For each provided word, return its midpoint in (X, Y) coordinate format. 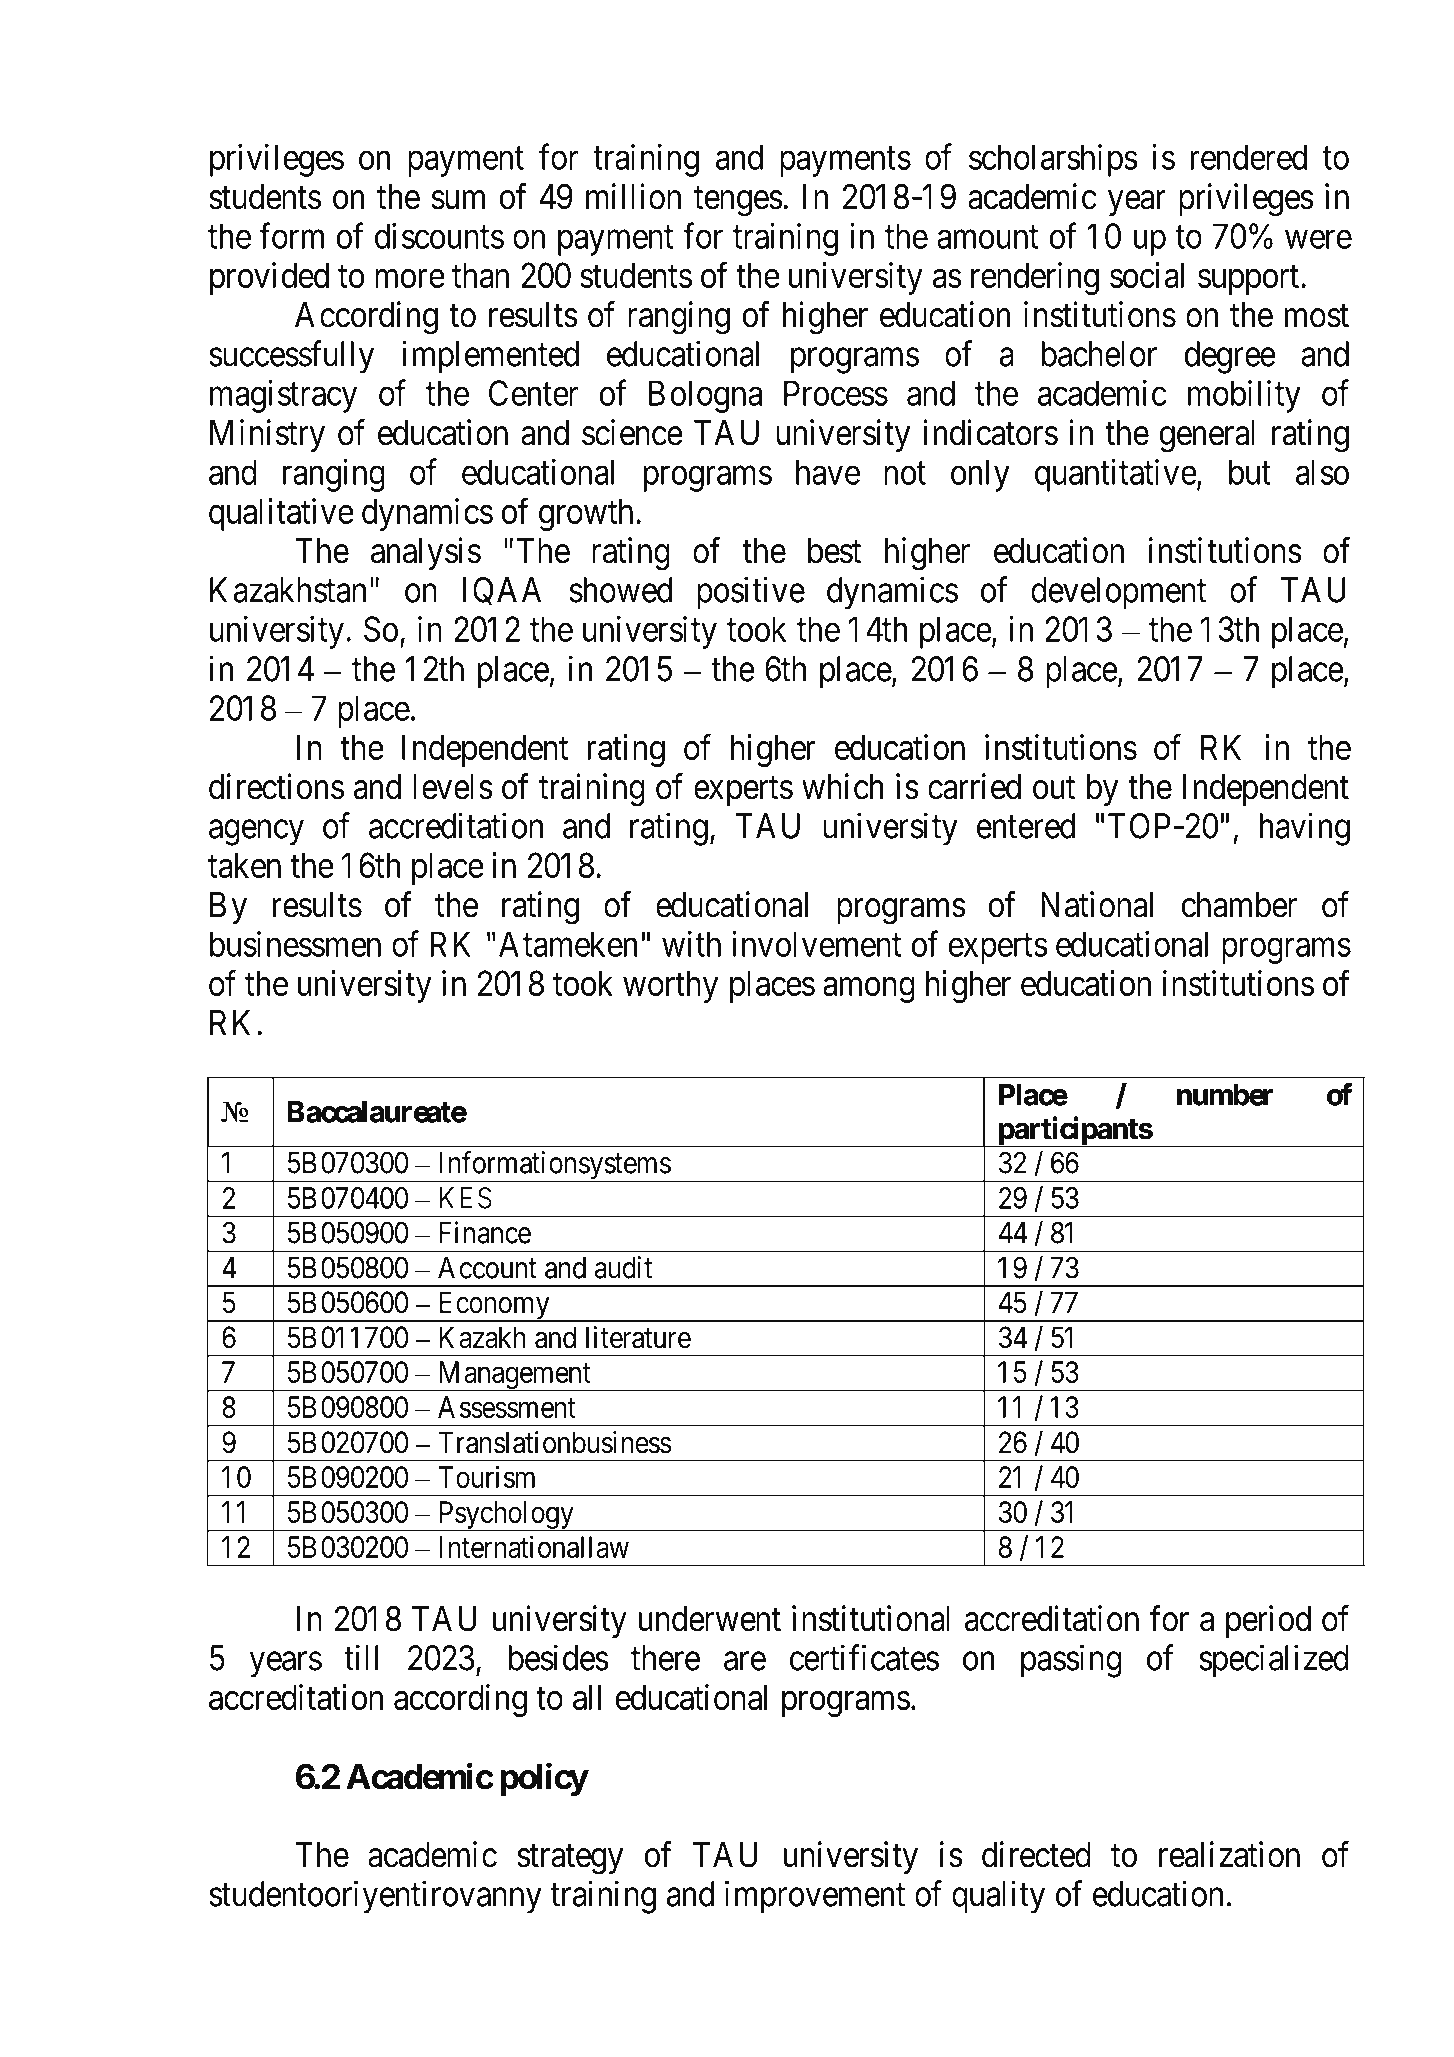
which (842, 786)
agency (256, 833)
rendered (1249, 157)
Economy (493, 1306)
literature (638, 1337)
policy (544, 1779)
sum (458, 200)
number (1225, 1095)
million (633, 196)
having (1305, 829)
